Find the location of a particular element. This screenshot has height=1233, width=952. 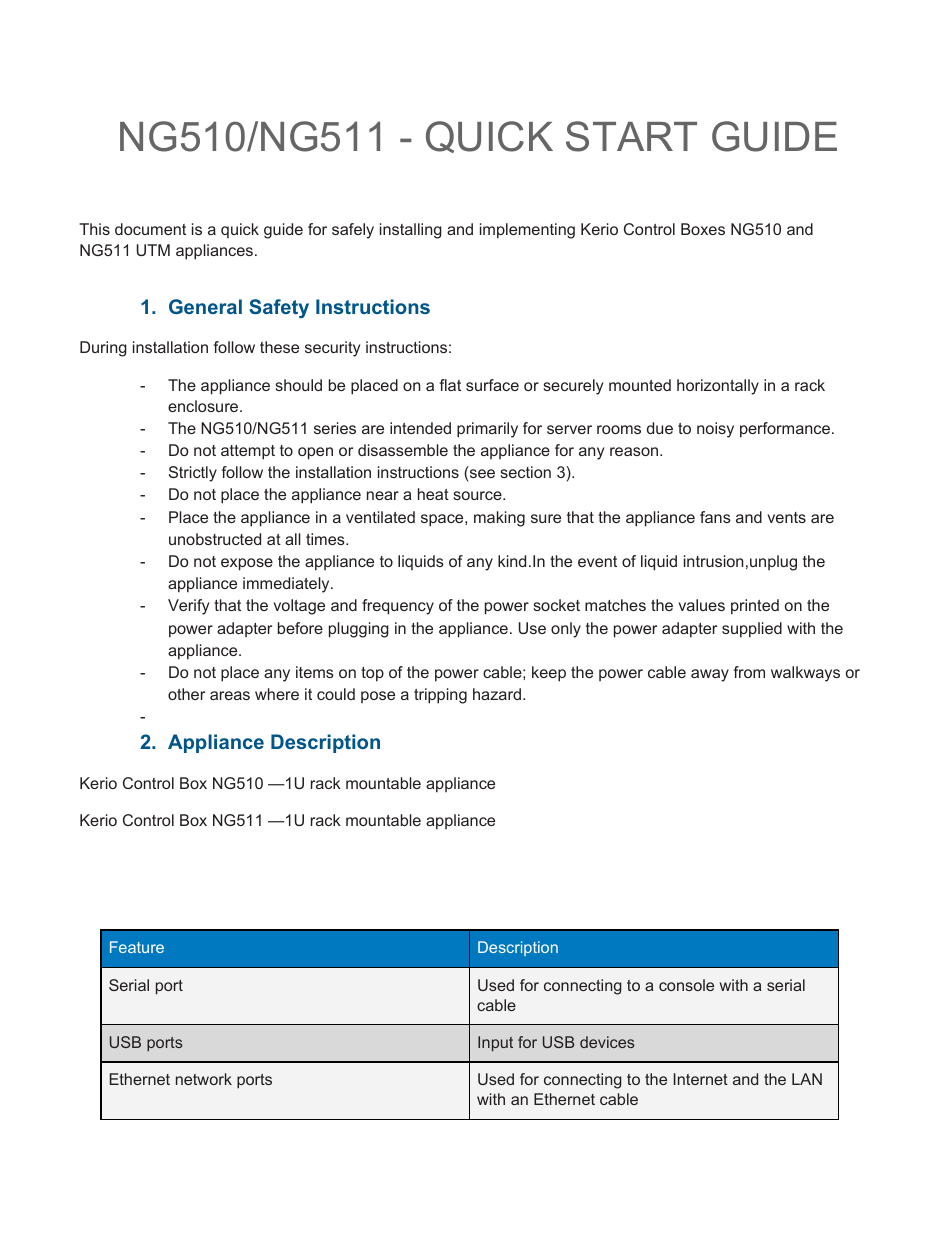

Strictly is located at coordinates (193, 474).
